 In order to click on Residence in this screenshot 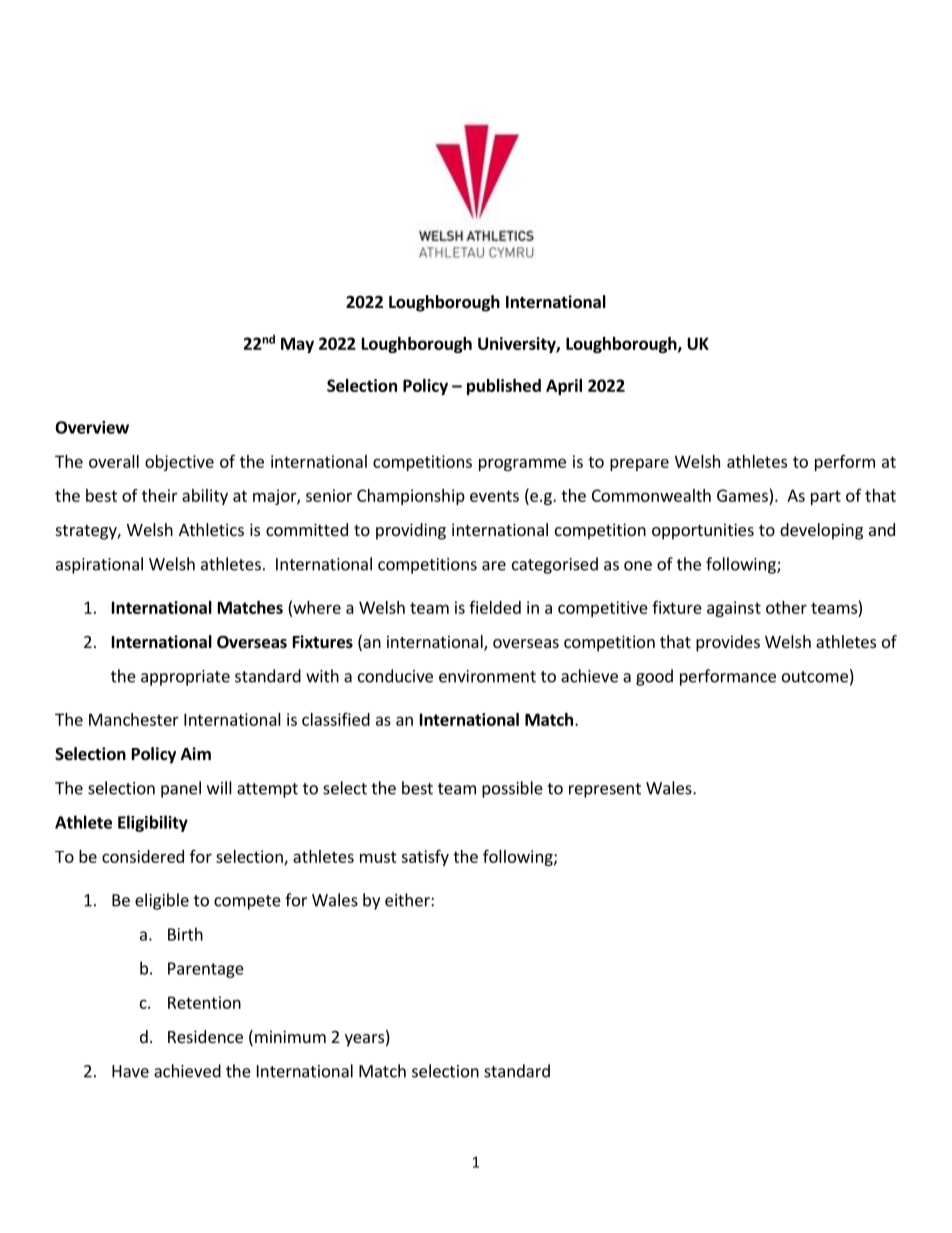, I will do `click(205, 1036)`.
